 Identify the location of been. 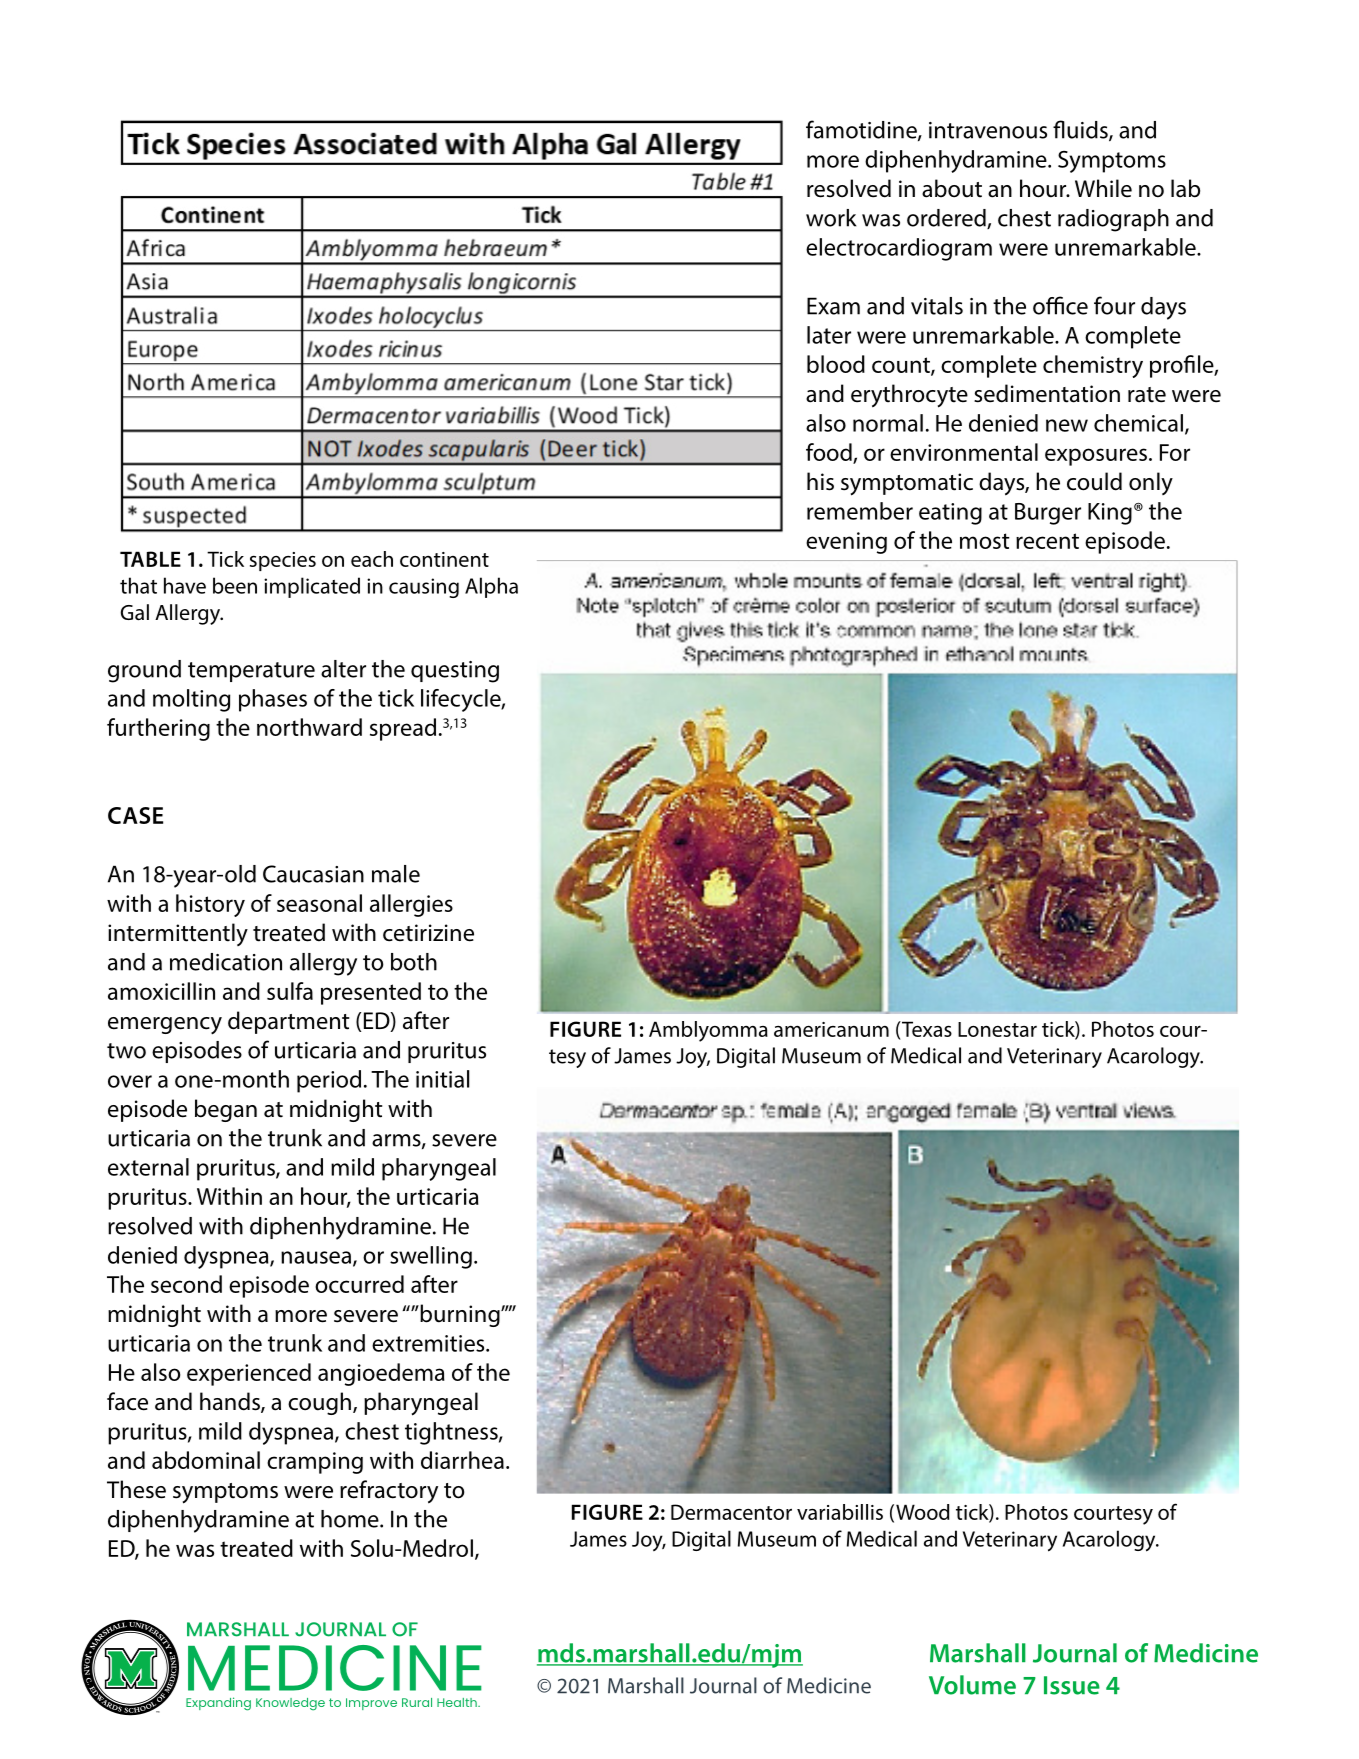
(235, 585).
